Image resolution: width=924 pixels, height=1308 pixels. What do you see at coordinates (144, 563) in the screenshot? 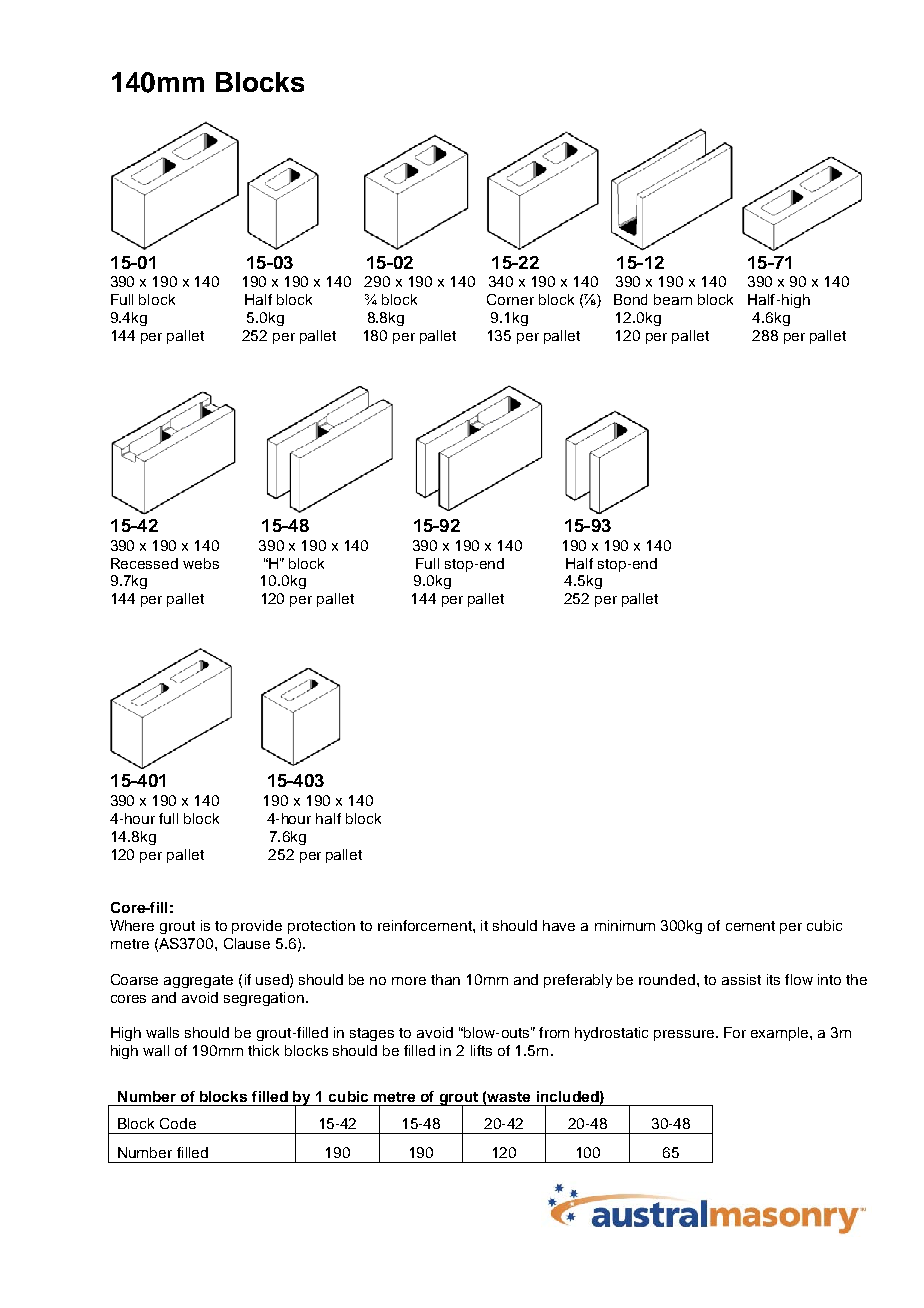
I see `Recessed` at bounding box center [144, 563].
